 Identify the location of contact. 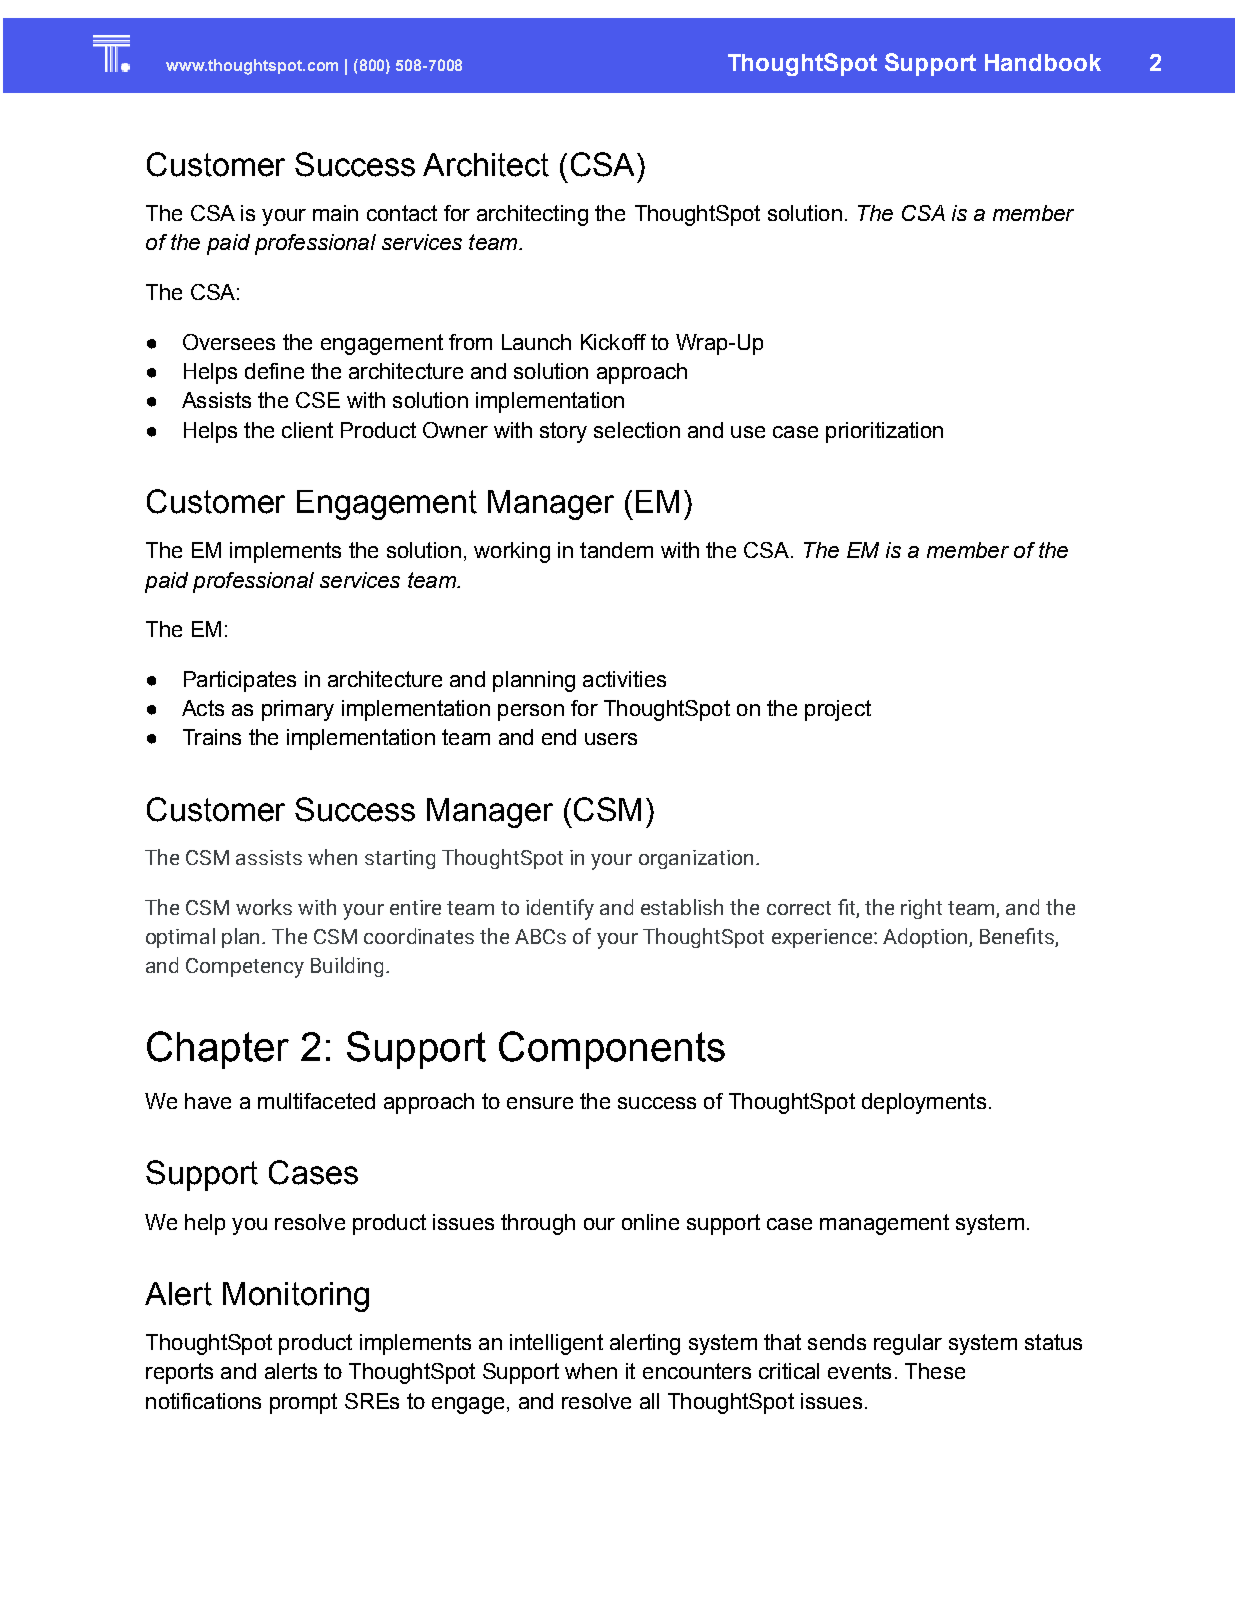
(402, 213).
